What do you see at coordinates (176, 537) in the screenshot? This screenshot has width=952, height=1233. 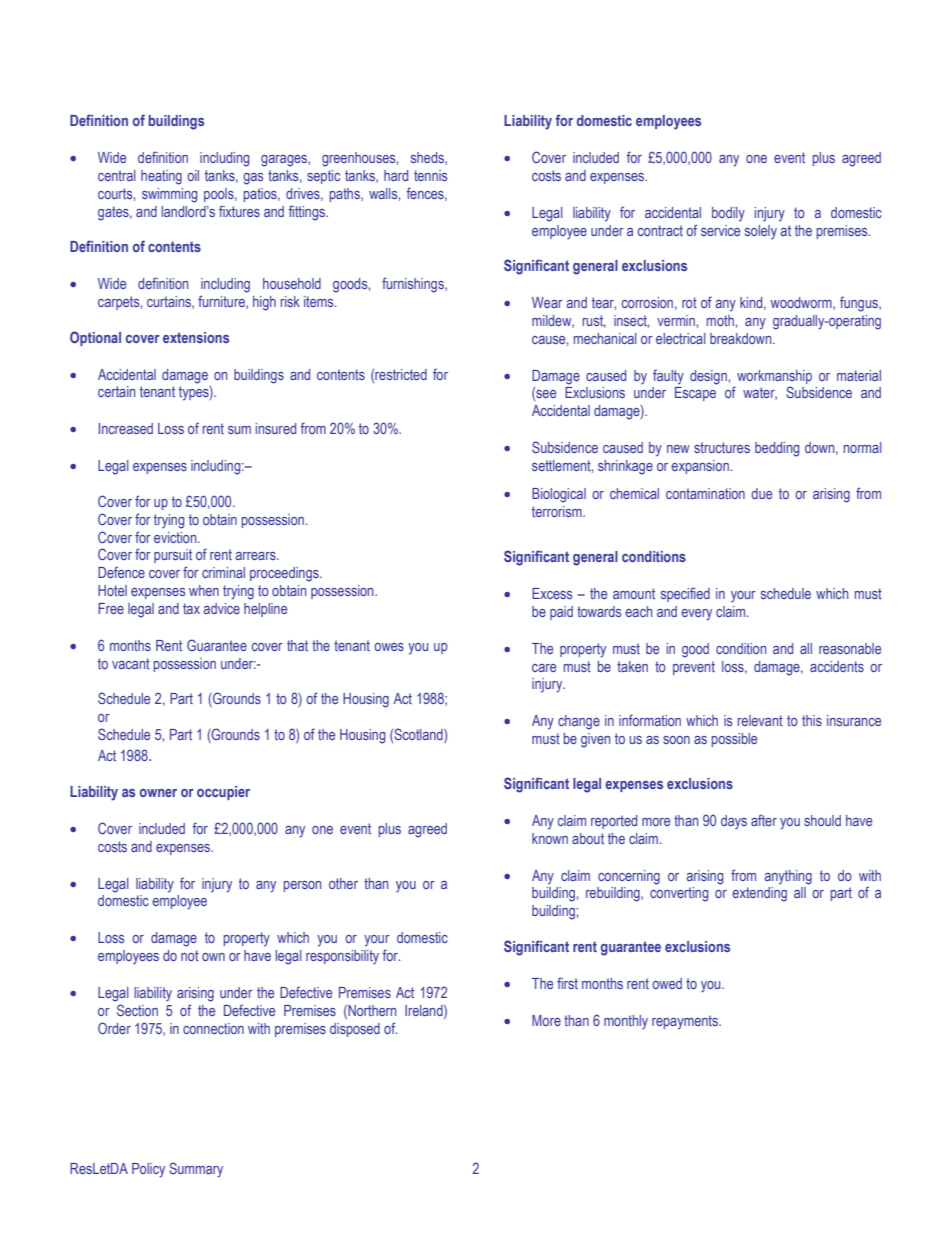 I see `eviction` at bounding box center [176, 537].
